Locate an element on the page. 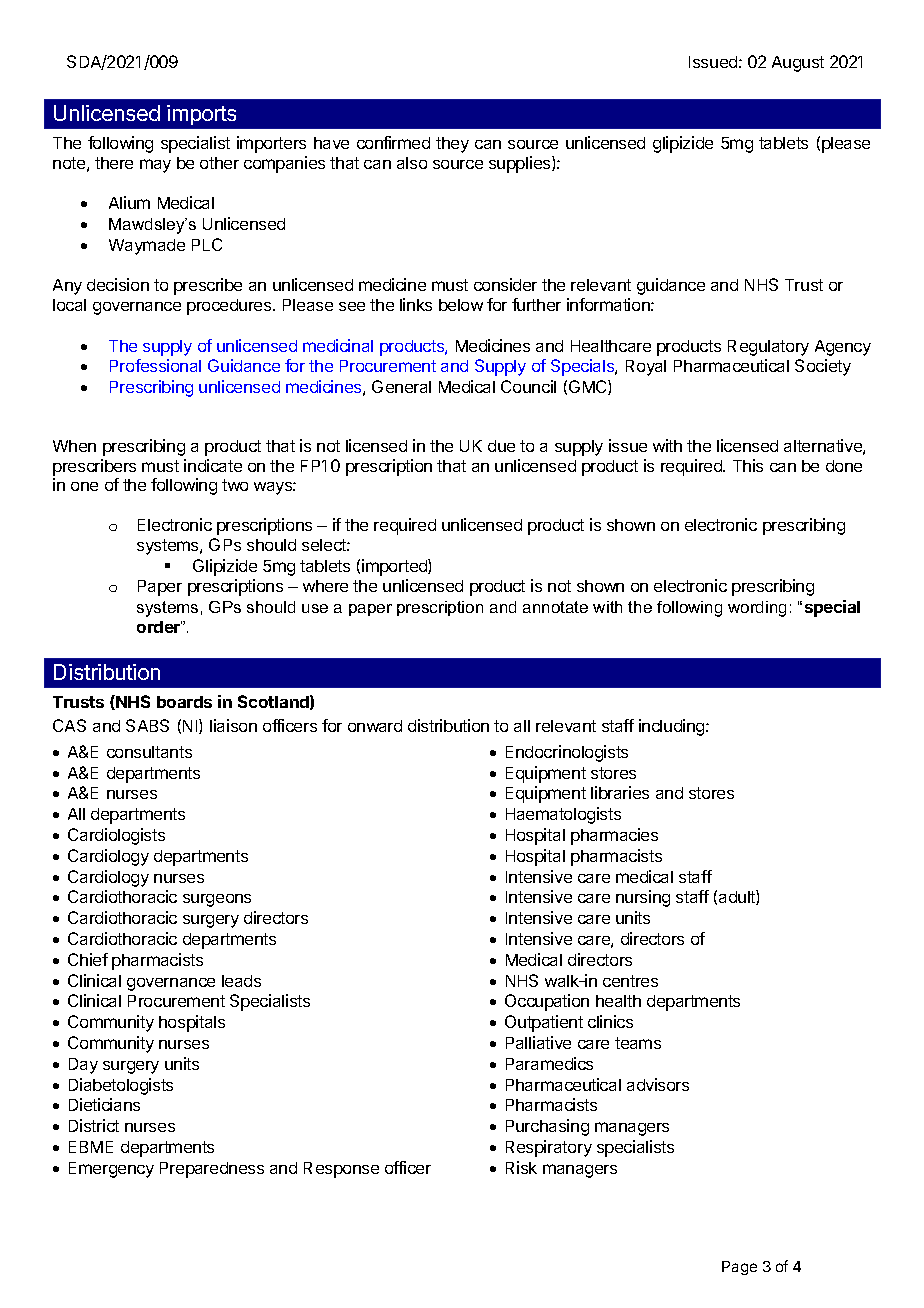  may is located at coordinates (155, 166).
